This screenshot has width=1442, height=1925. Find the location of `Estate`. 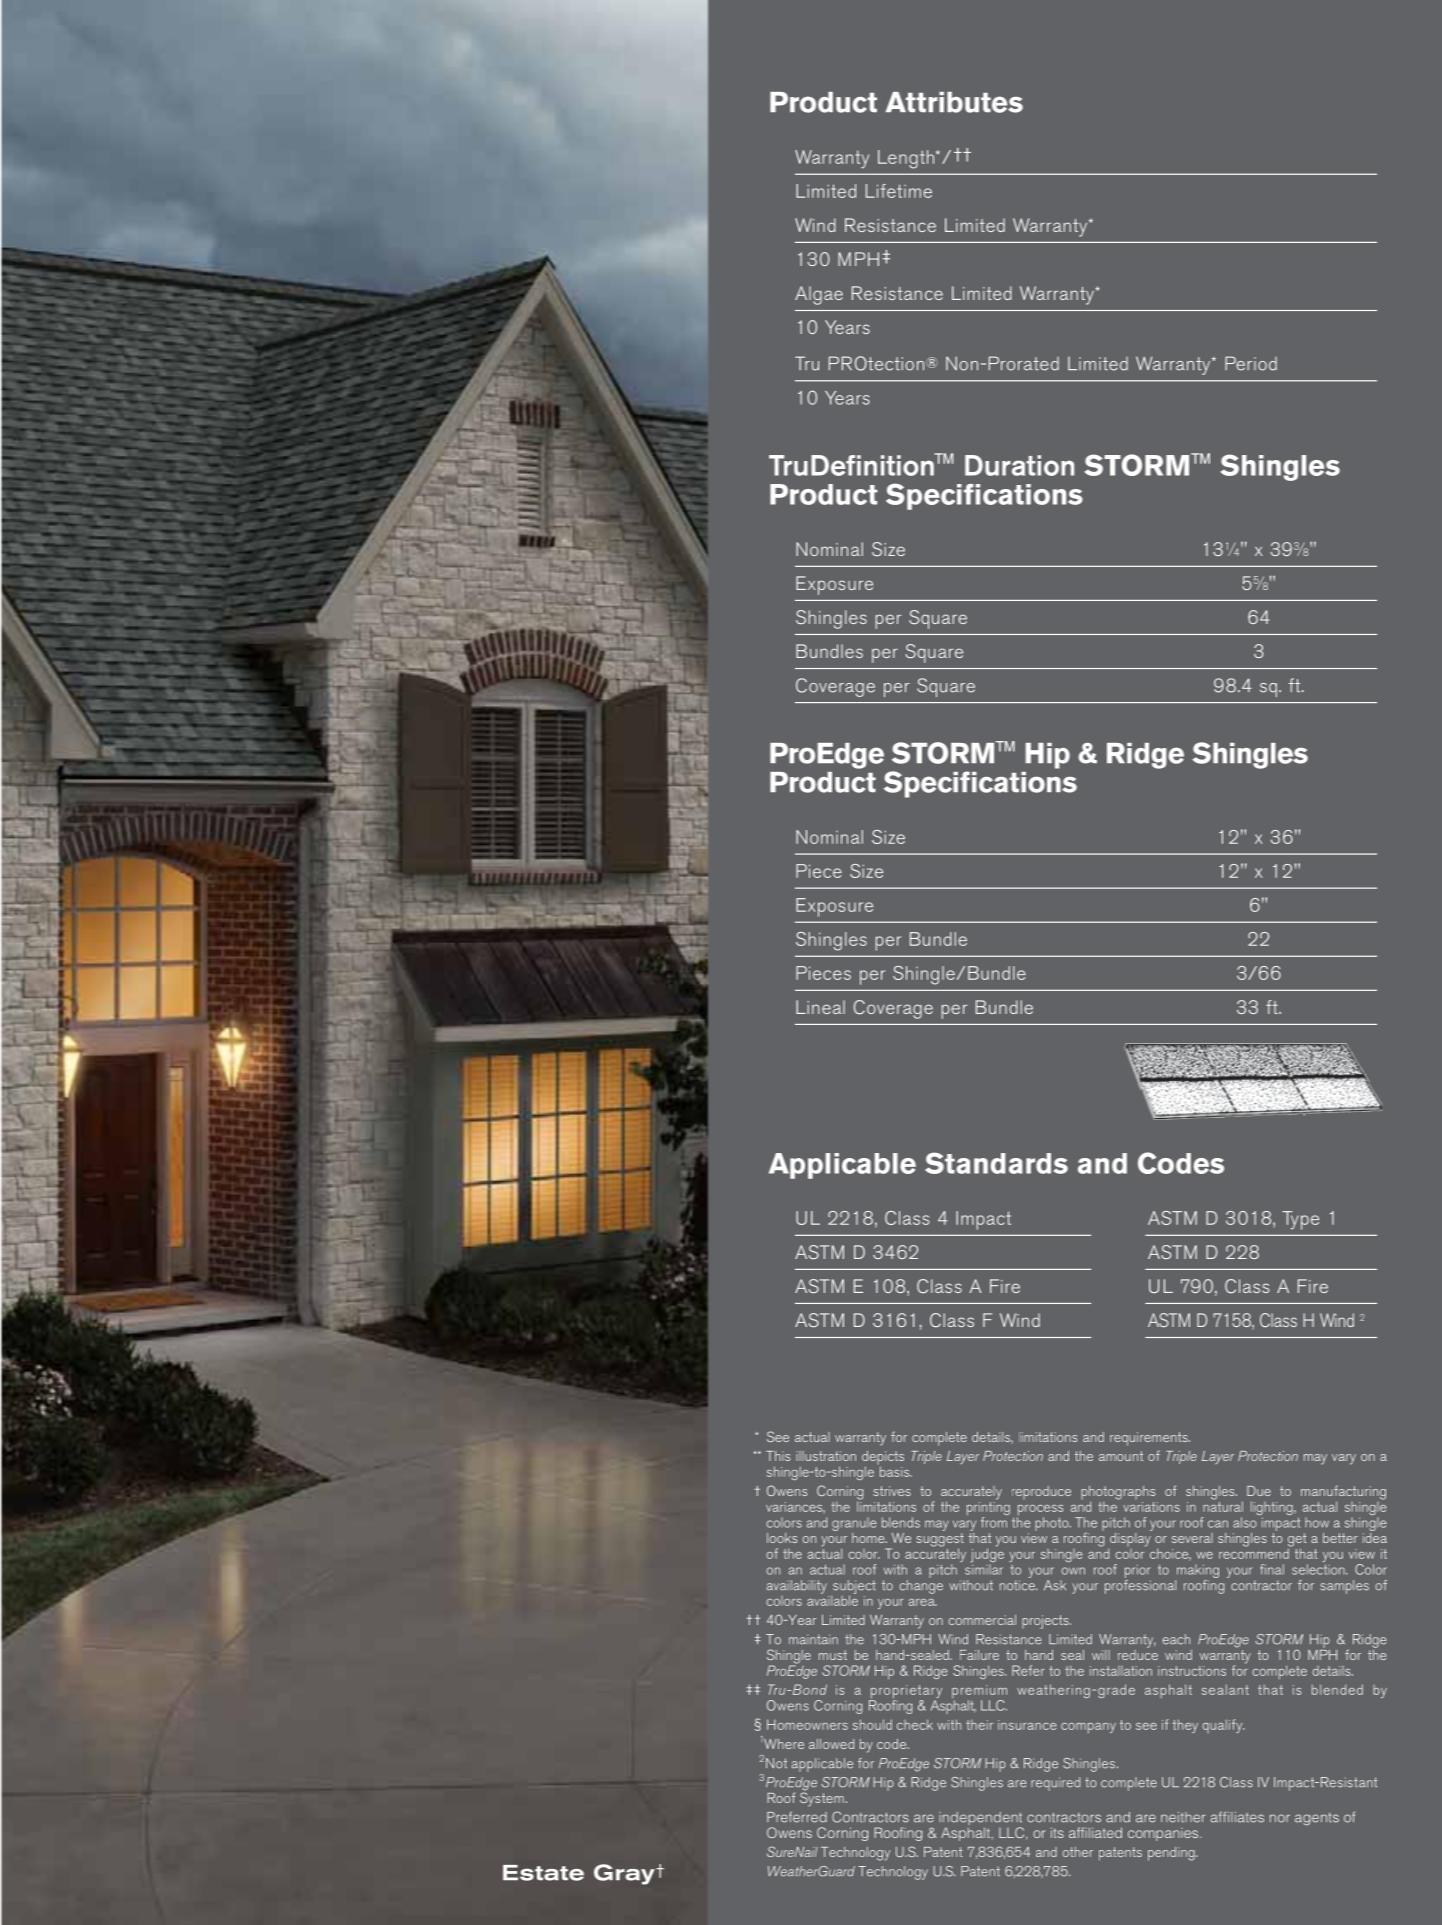

Estate is located at coordinates (543, 1873).
